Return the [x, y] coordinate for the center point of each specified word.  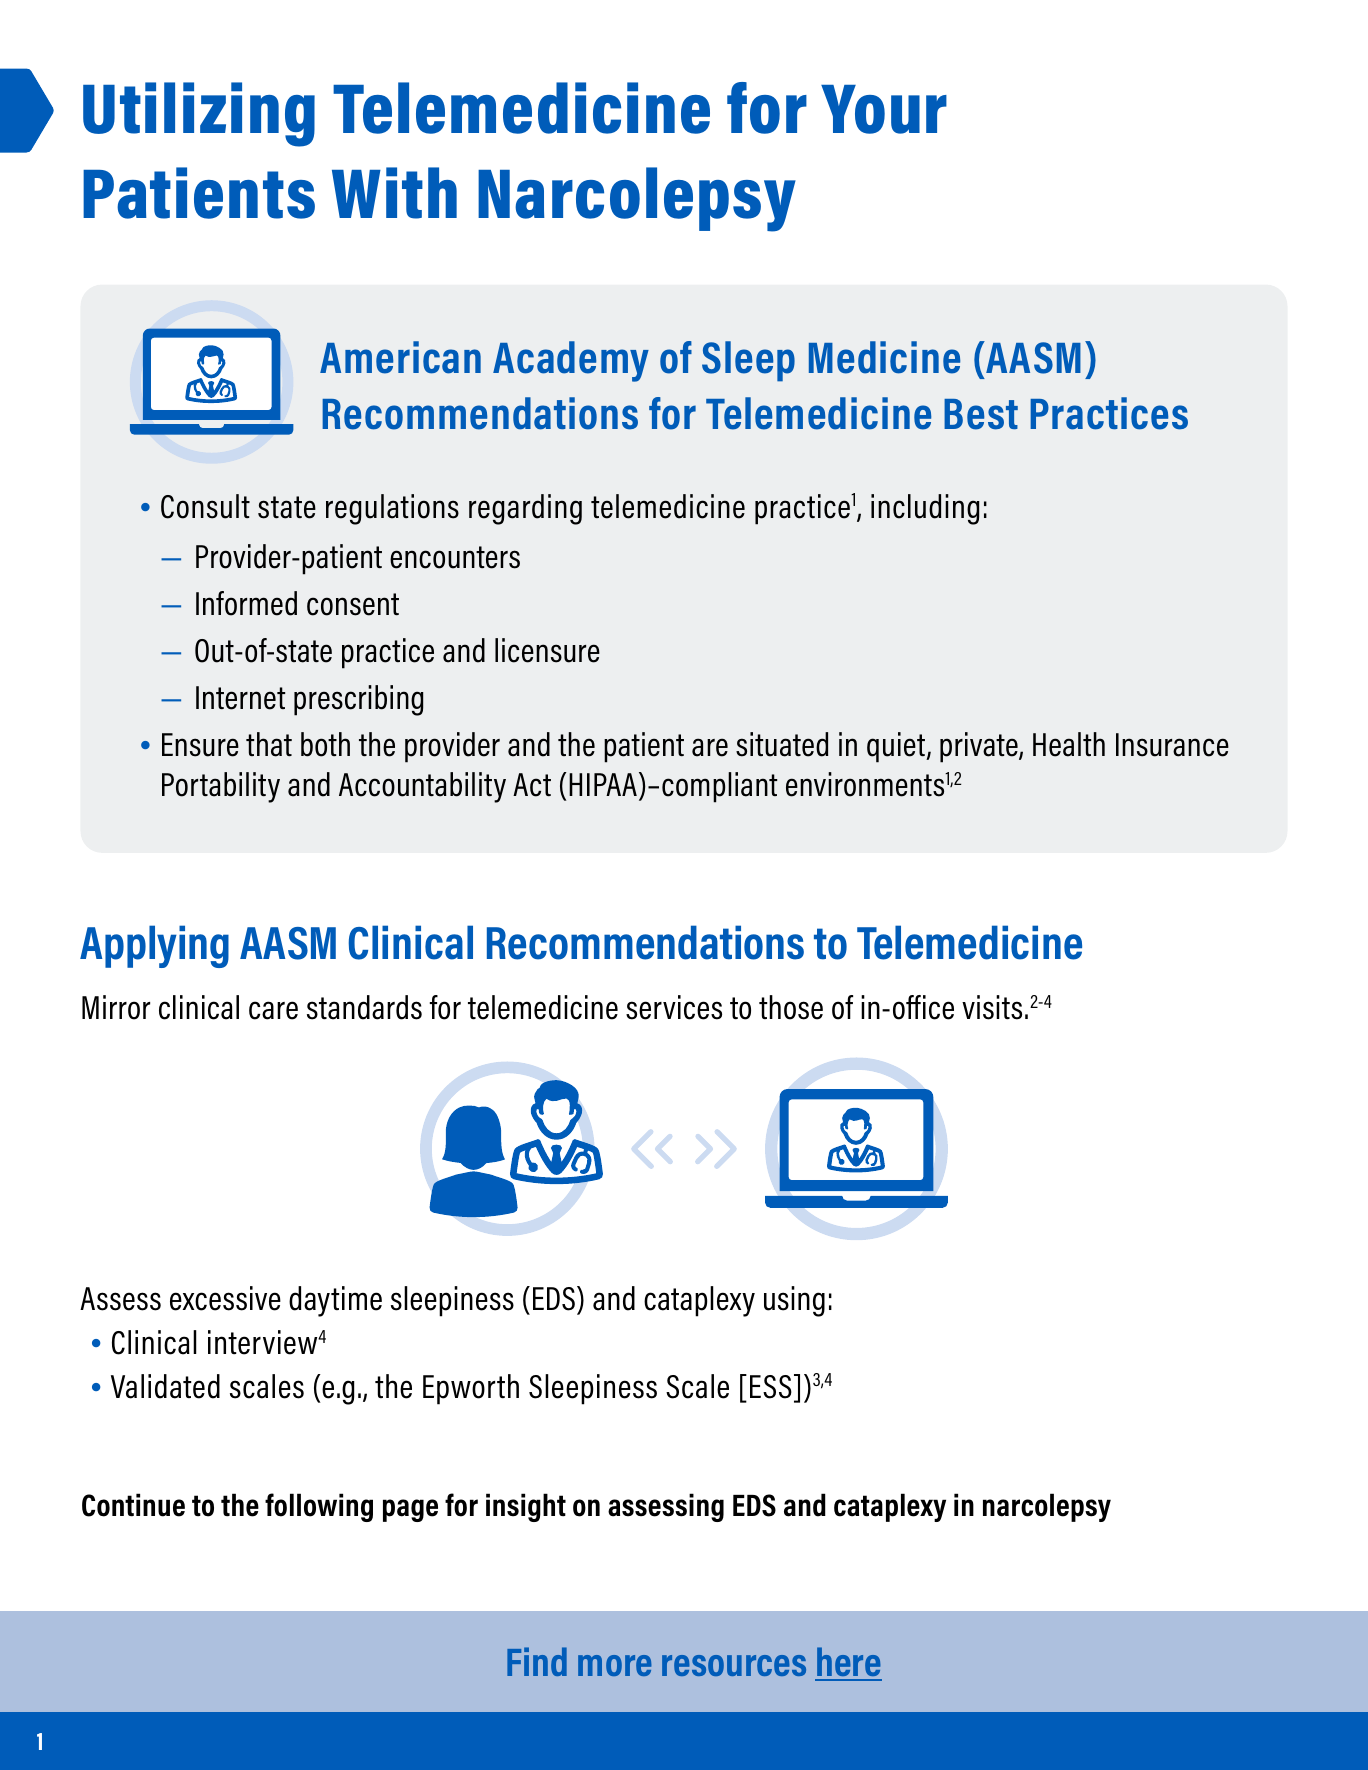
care [273, 1010]
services [674, 1007]
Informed [246, 603]
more [615, 1665]
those [791, 1007]
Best [981, 414]
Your [884, 109]
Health [1069, 744]
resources [734, 1665]
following [319, 1507]
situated [782, 744]
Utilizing [199, 114]
